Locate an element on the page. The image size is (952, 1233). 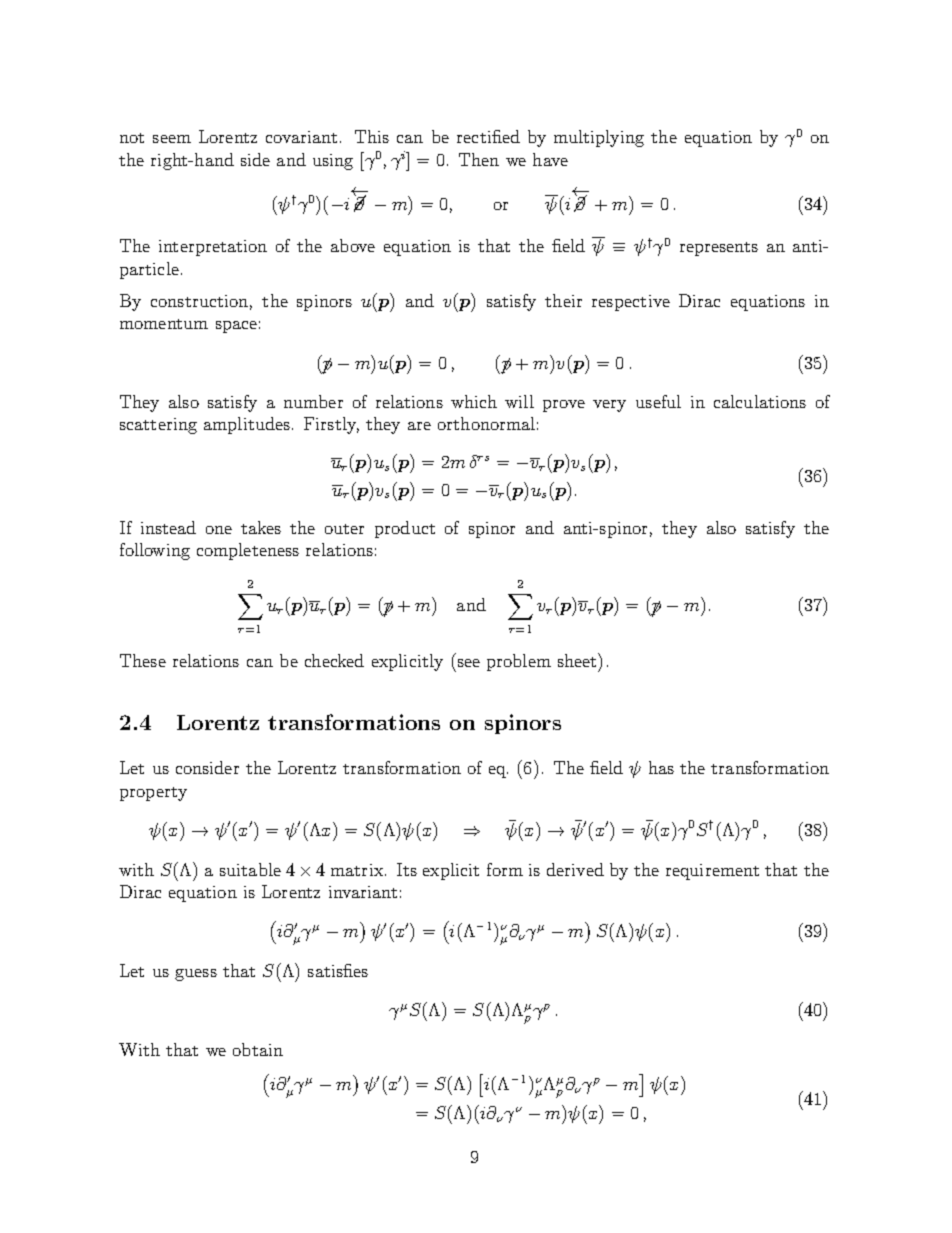
Then is located at coordinates (479, 159).
